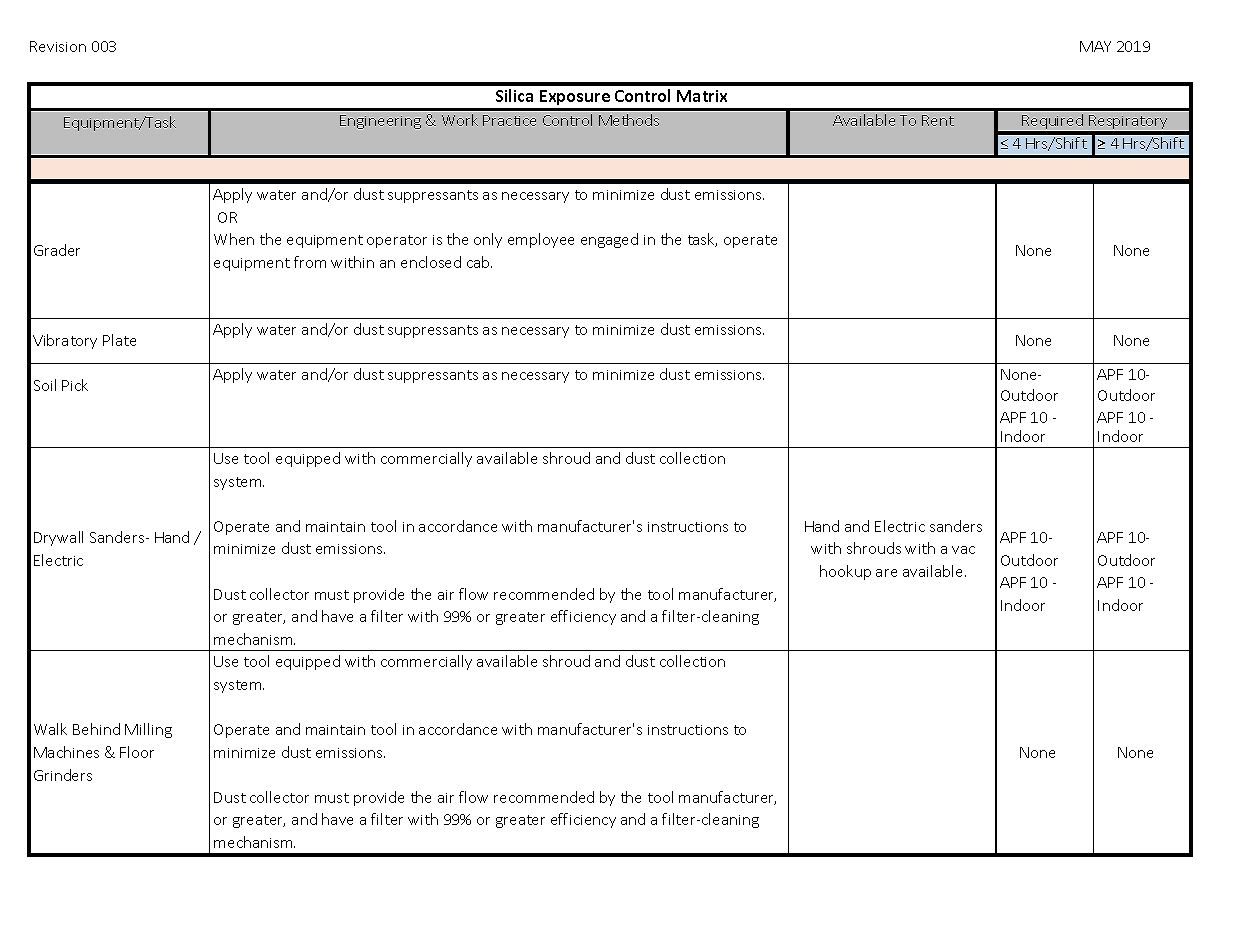 Image resolution: width=1233 pixels, height=952 pixels. Describe the element at coordinates (119, 340) in the screenshot. I see `Plate` at that location.
